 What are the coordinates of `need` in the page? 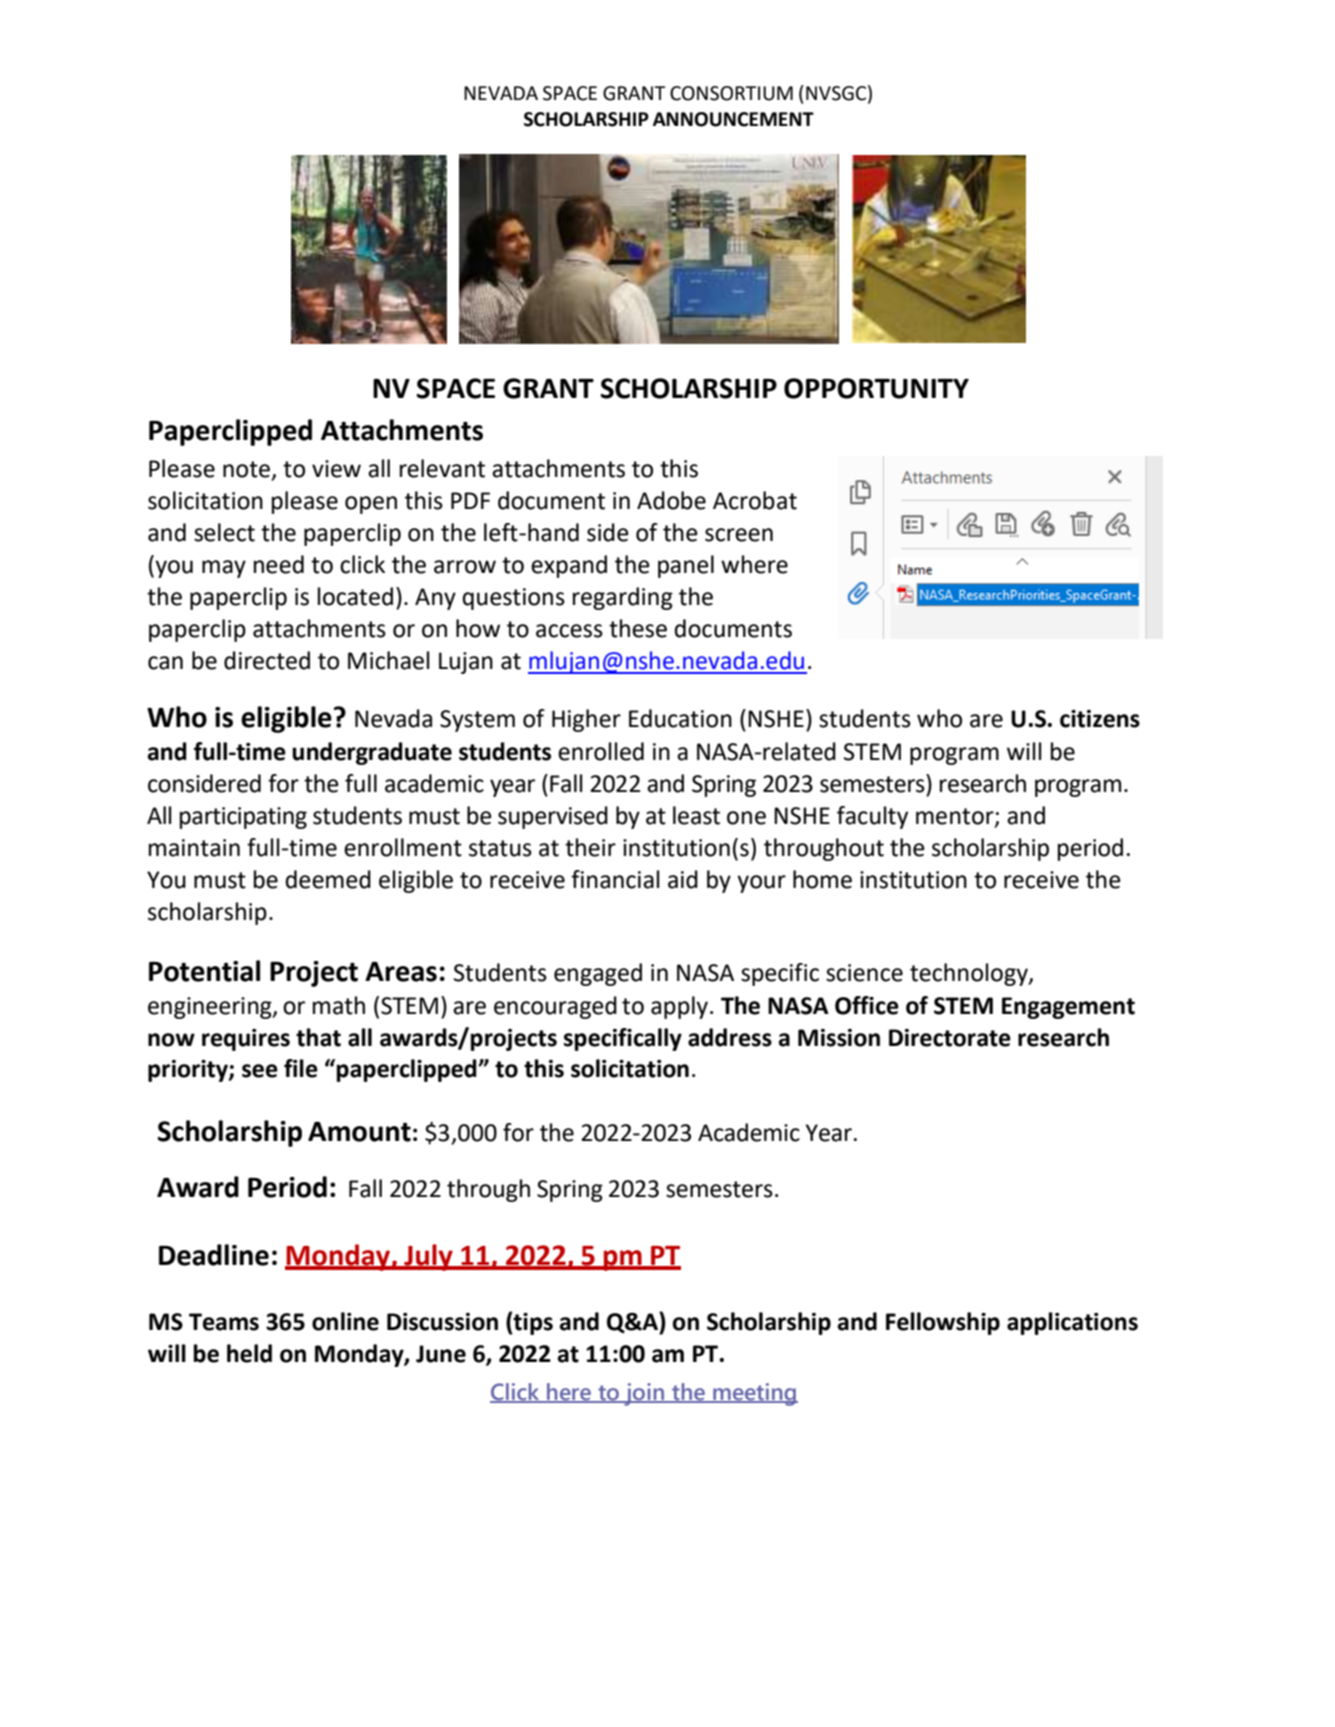 It's located at (279, 564).
